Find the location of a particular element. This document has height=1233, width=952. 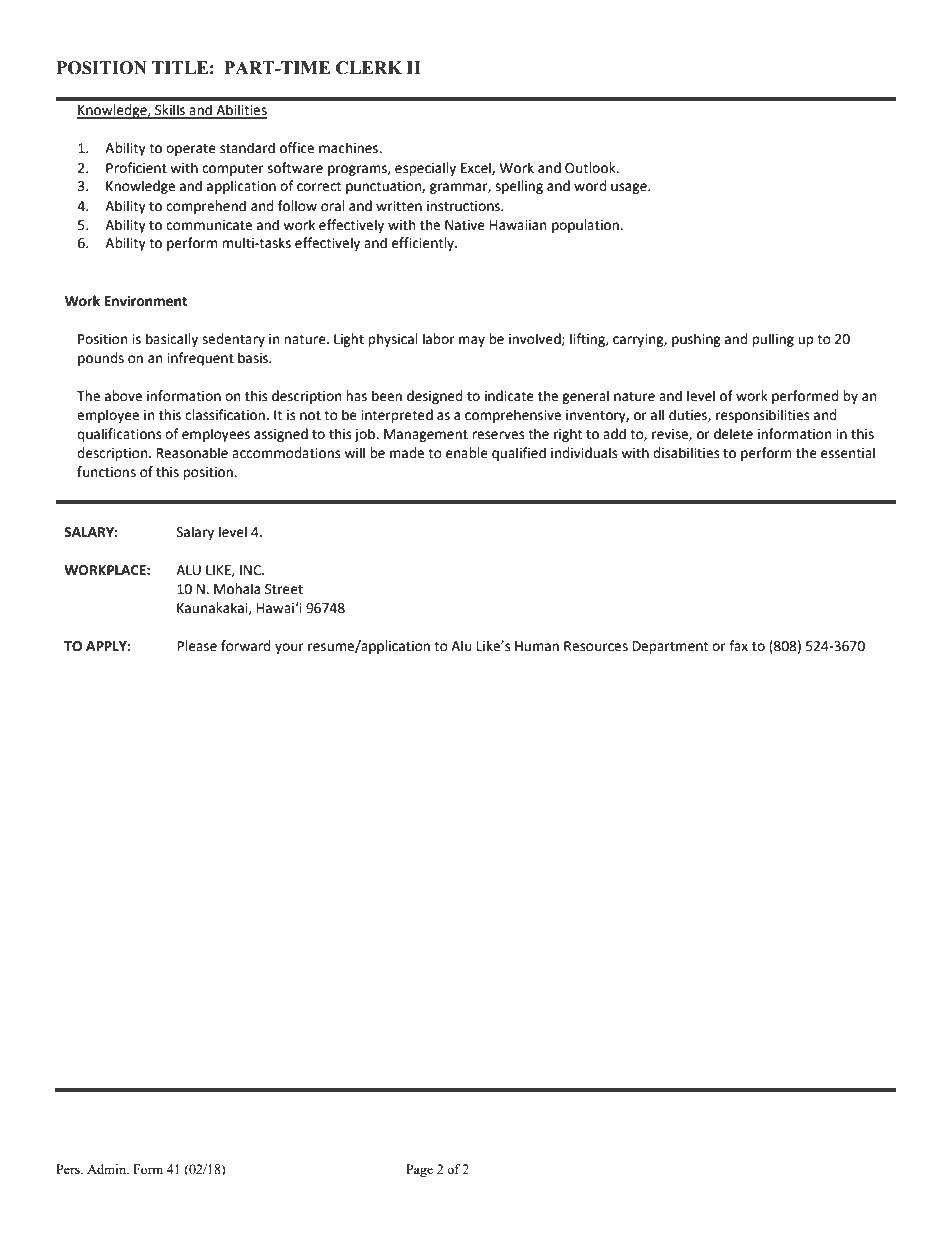

enable is located at coordinates (467, 453).
